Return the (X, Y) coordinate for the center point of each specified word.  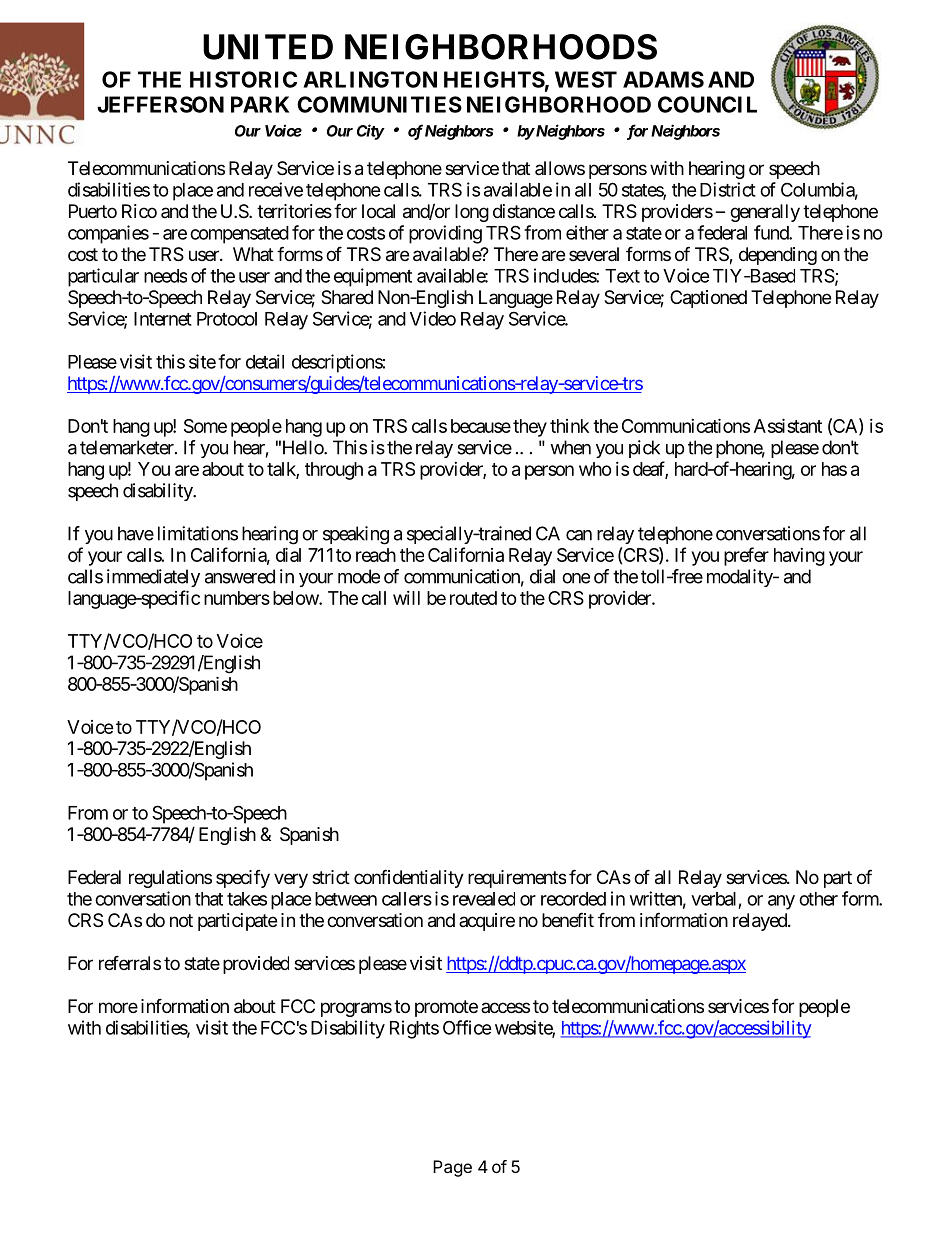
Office (467, 1027)
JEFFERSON (160, 104)
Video (433, 318)
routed (473, 598)
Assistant (788, 425)
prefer (746, 556)
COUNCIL (707, 104)
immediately (153, 578)
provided (256, 965)
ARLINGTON (370, 79)
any (781, 902)
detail (265, 361)
